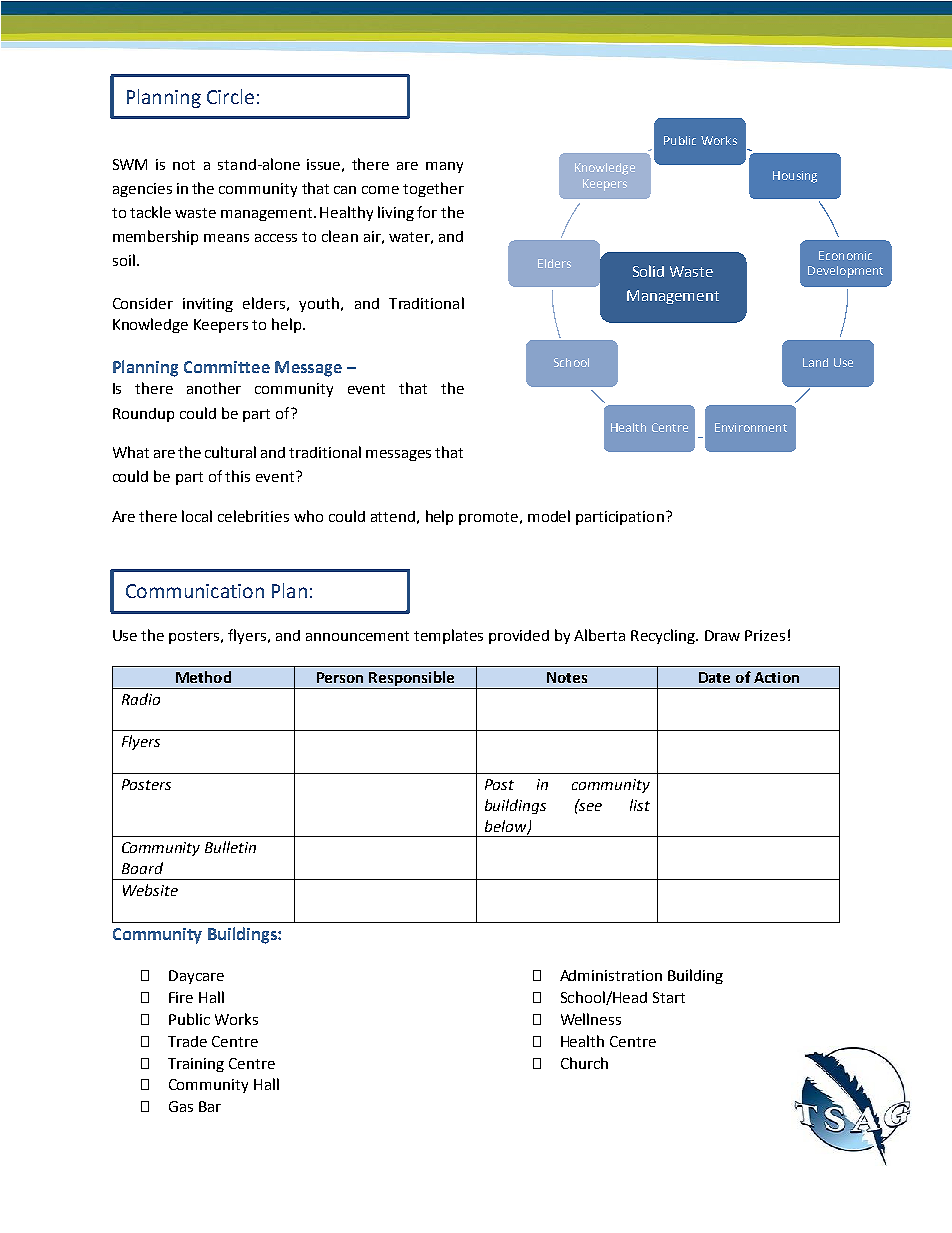 The image size is (952, 1233). Describe the element at coordinates (765, 635) in the document. I see `Prizes` at that location.
